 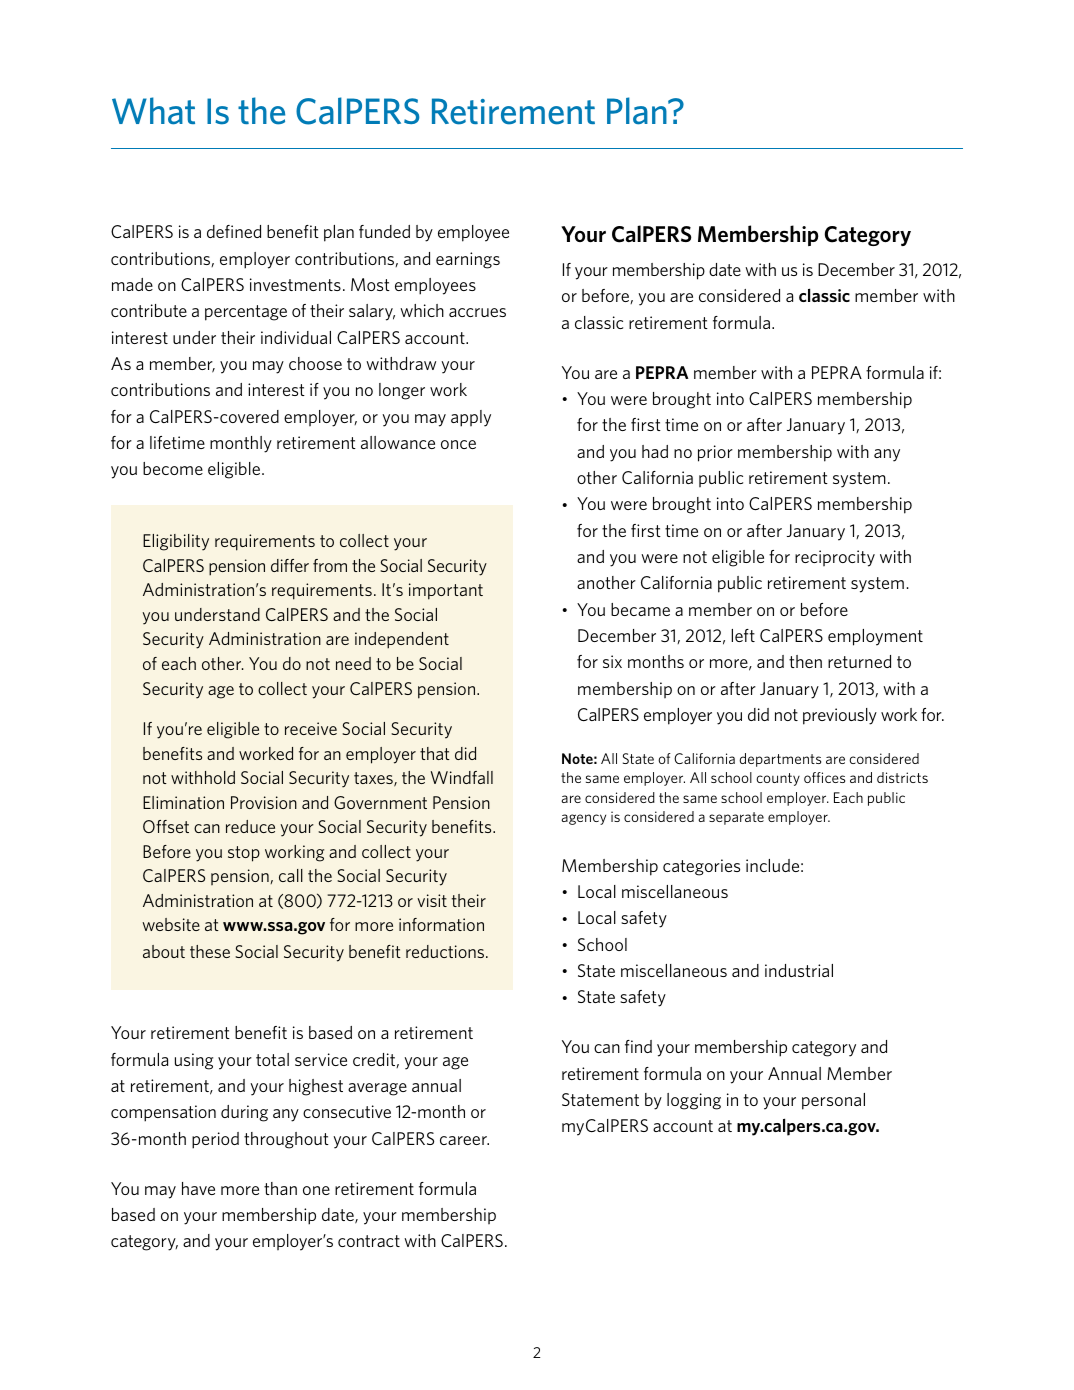 What do you see at coordinates (805, 661) in the page?
I see `then` at bounding box center [805, 661].
